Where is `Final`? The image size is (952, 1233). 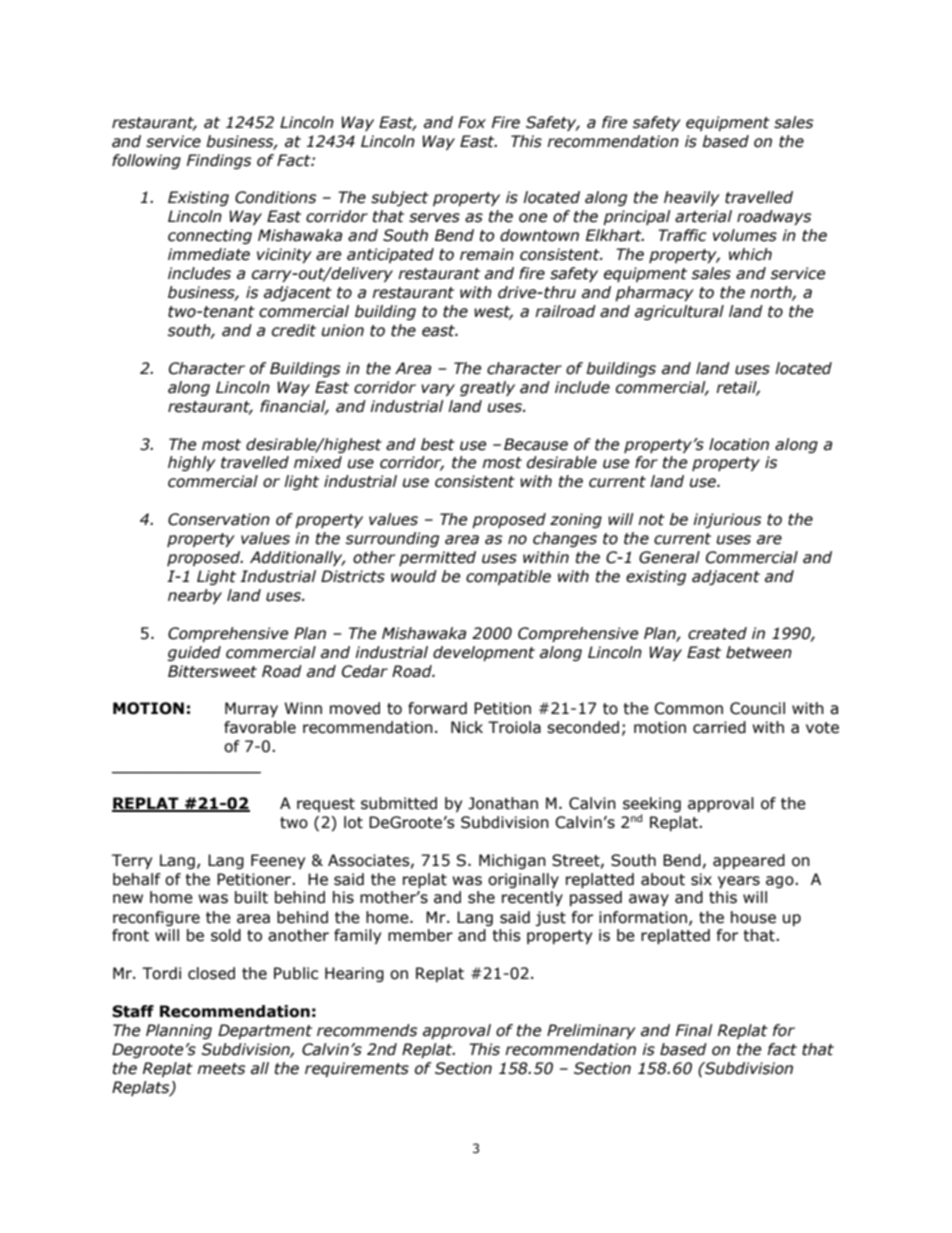 Final is located at coordinates (694, 1030).
